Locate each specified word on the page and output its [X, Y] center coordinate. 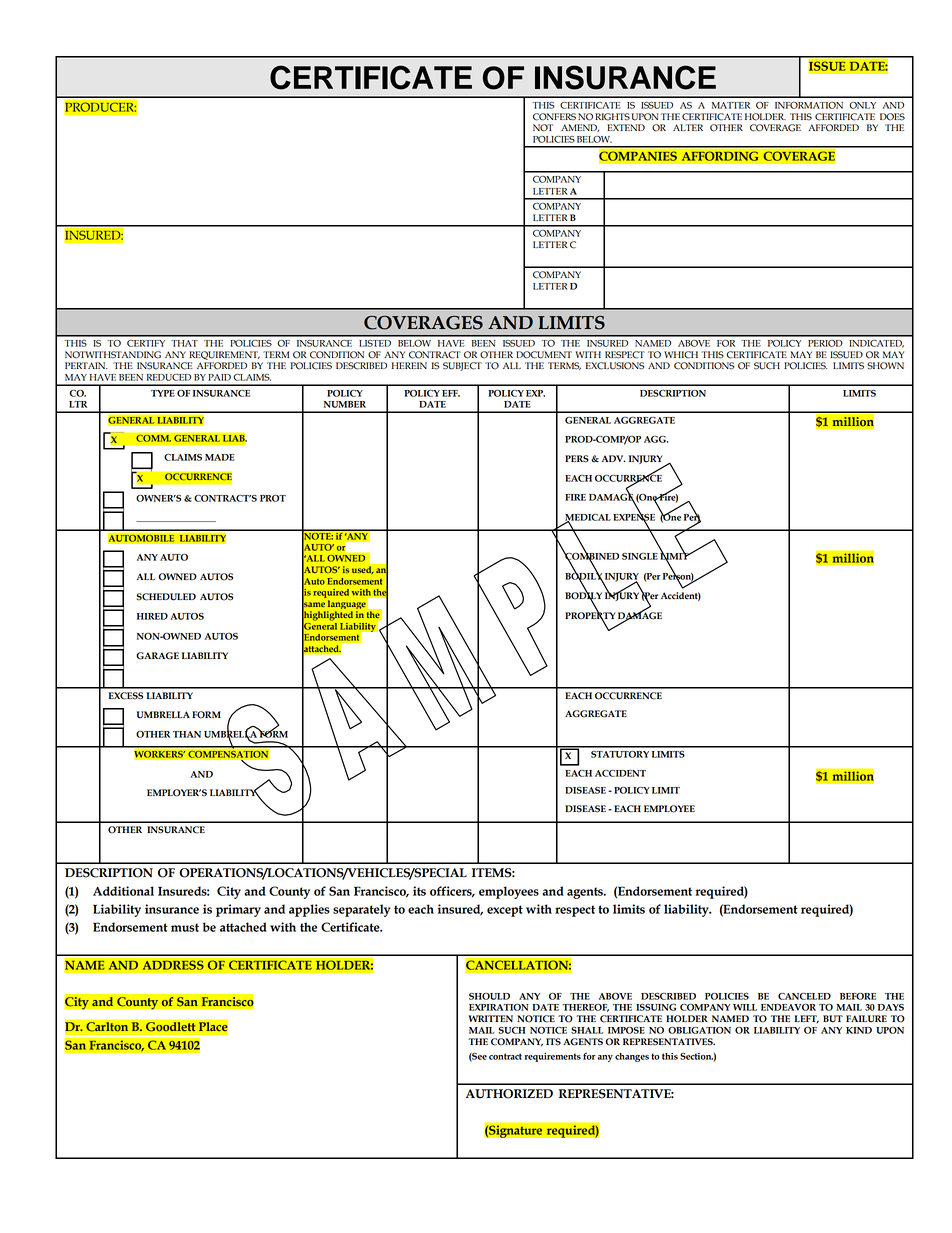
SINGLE [640, 556]
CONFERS [554, 117]
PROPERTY [590, 615]
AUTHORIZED [509, 1094]
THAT [184, 343]
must [185, 927]
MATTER [731, 105]
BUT [833, 1019]
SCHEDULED [166, 597]
